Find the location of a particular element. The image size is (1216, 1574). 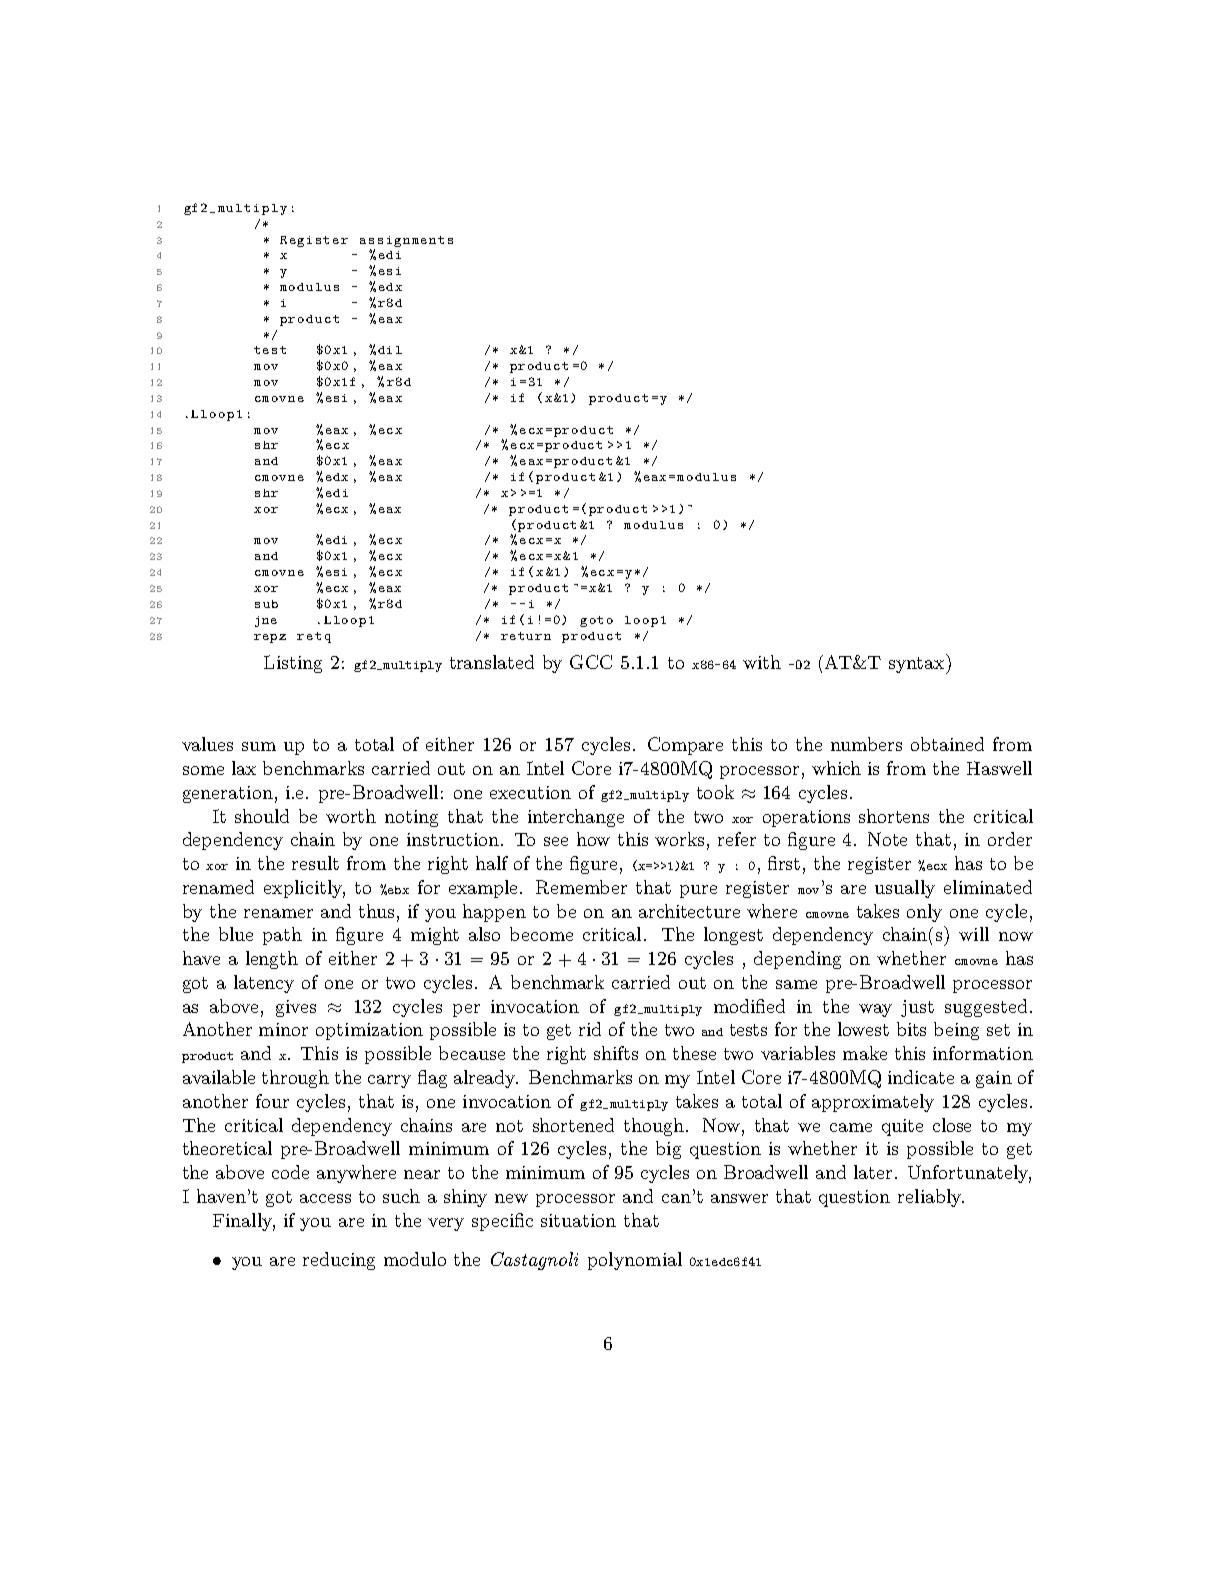

assignments is located at coordinates (406, 241).
